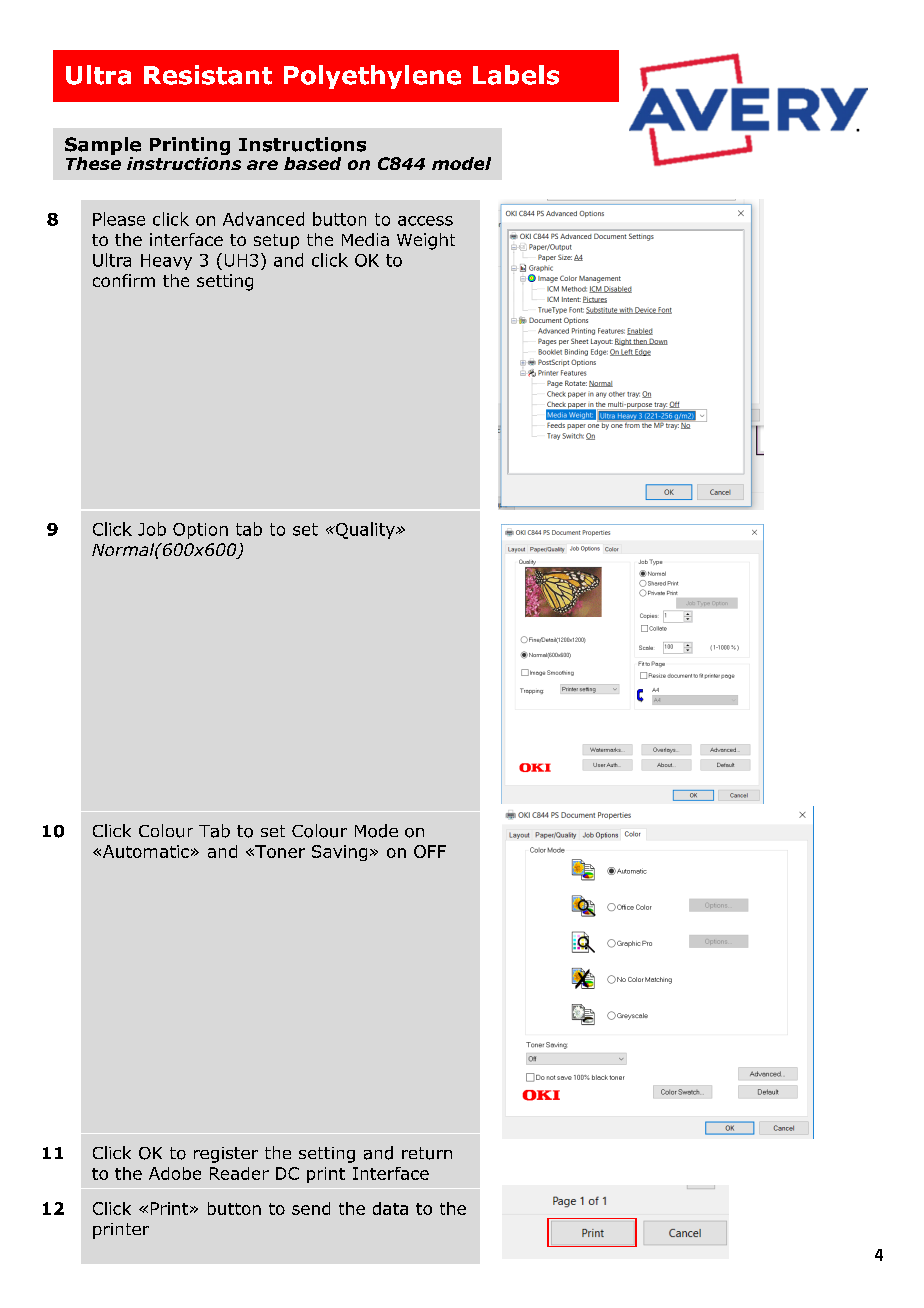  What do you see at coordinates (175, 1173) in the image?
I see `Adobe` at bounding box center [175, 1173].
